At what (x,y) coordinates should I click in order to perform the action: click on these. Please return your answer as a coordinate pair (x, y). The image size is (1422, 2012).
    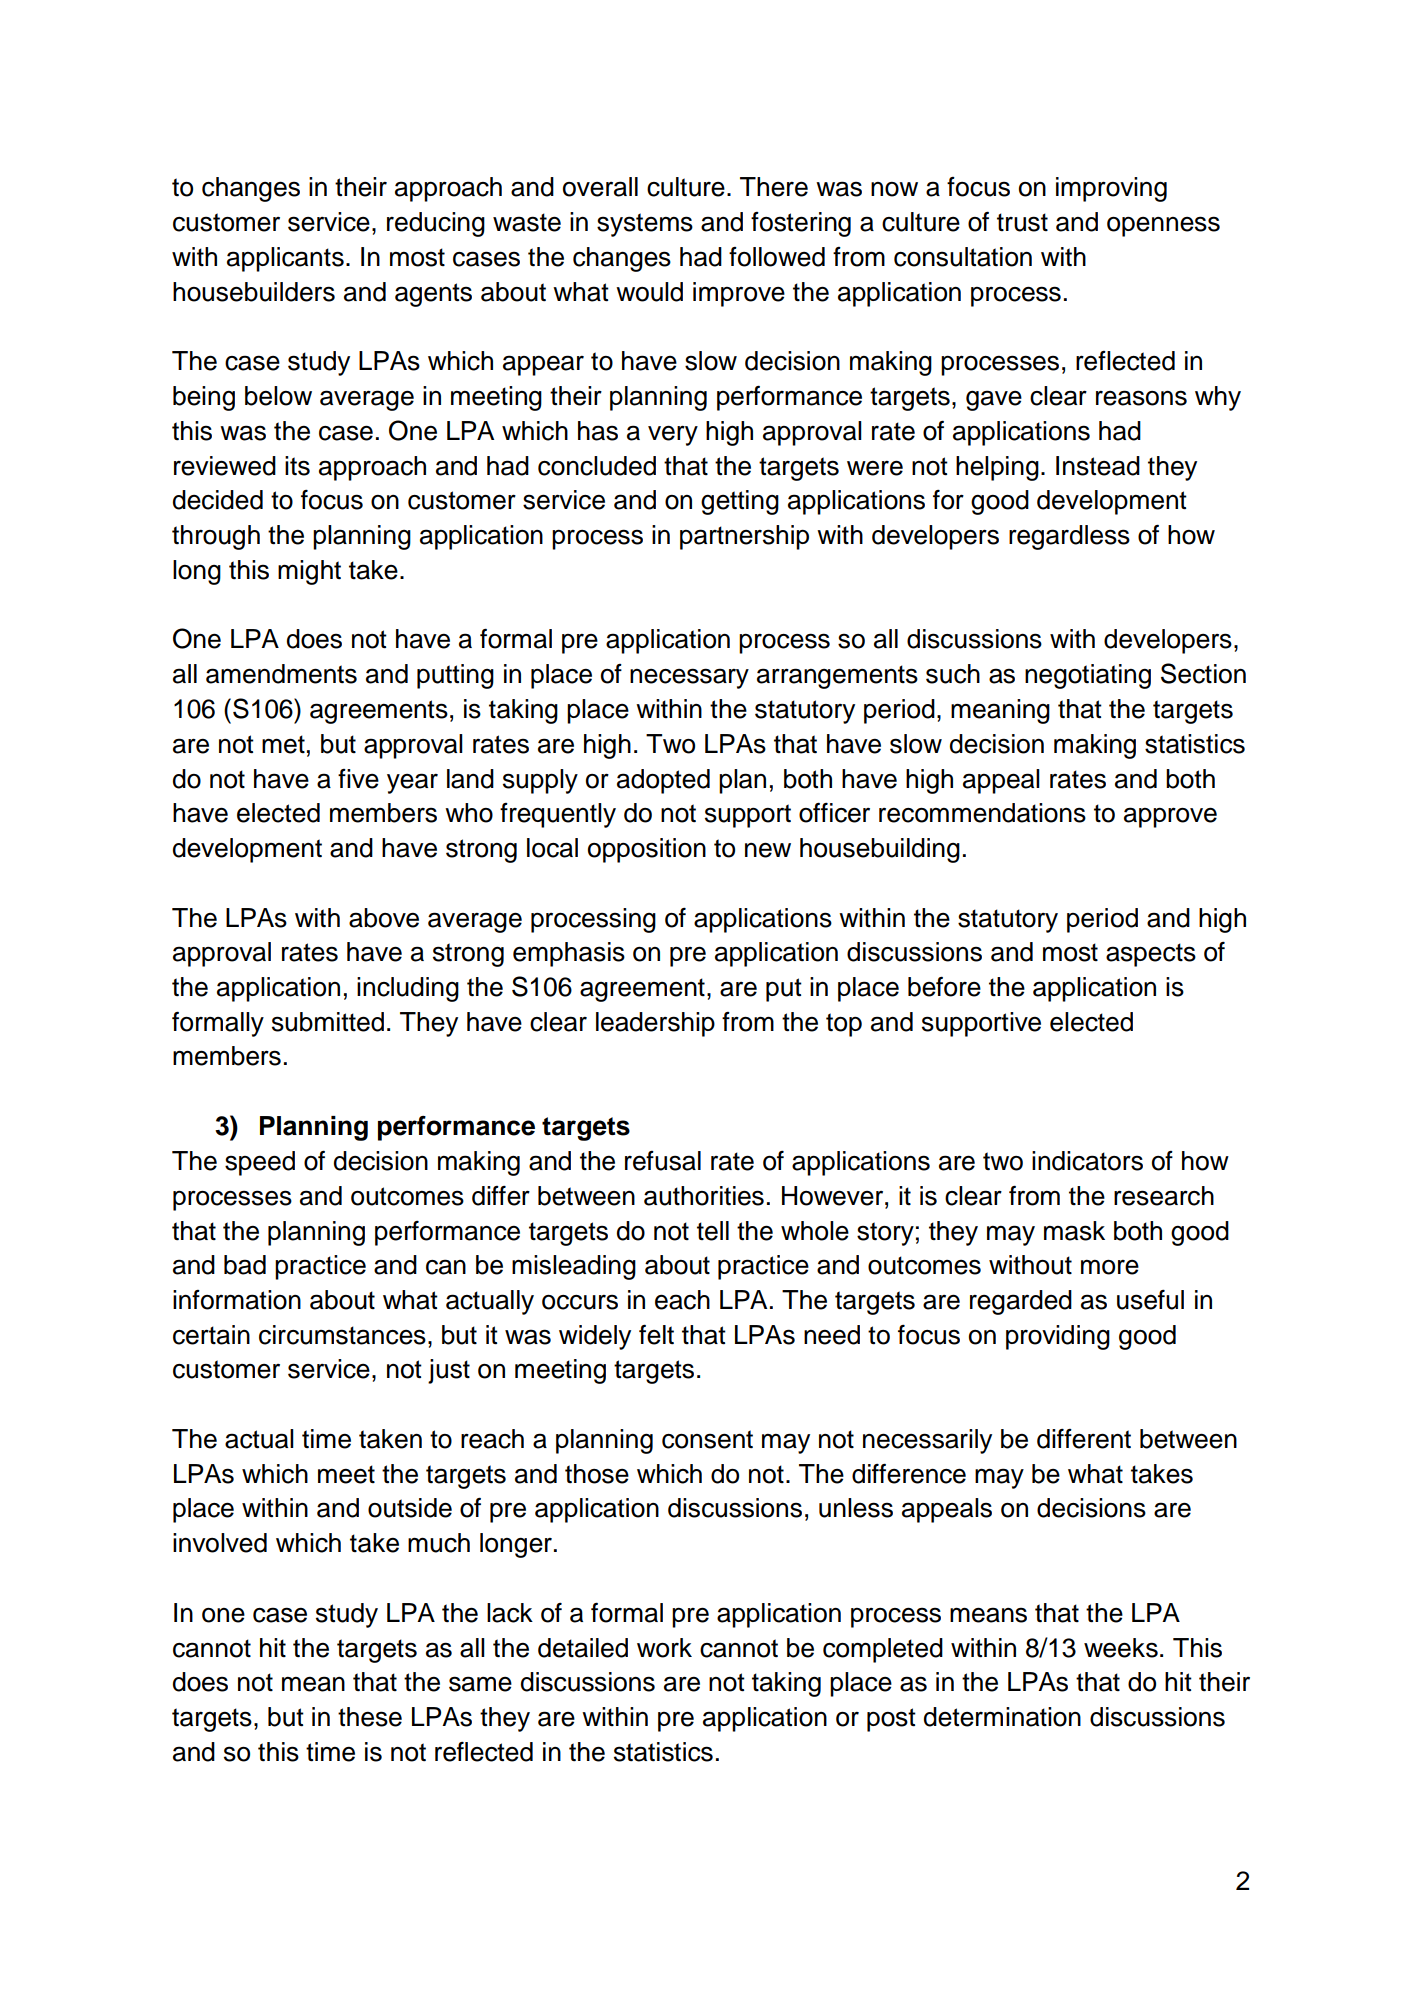
    Looking at the image, I should click on (370, 1717).
